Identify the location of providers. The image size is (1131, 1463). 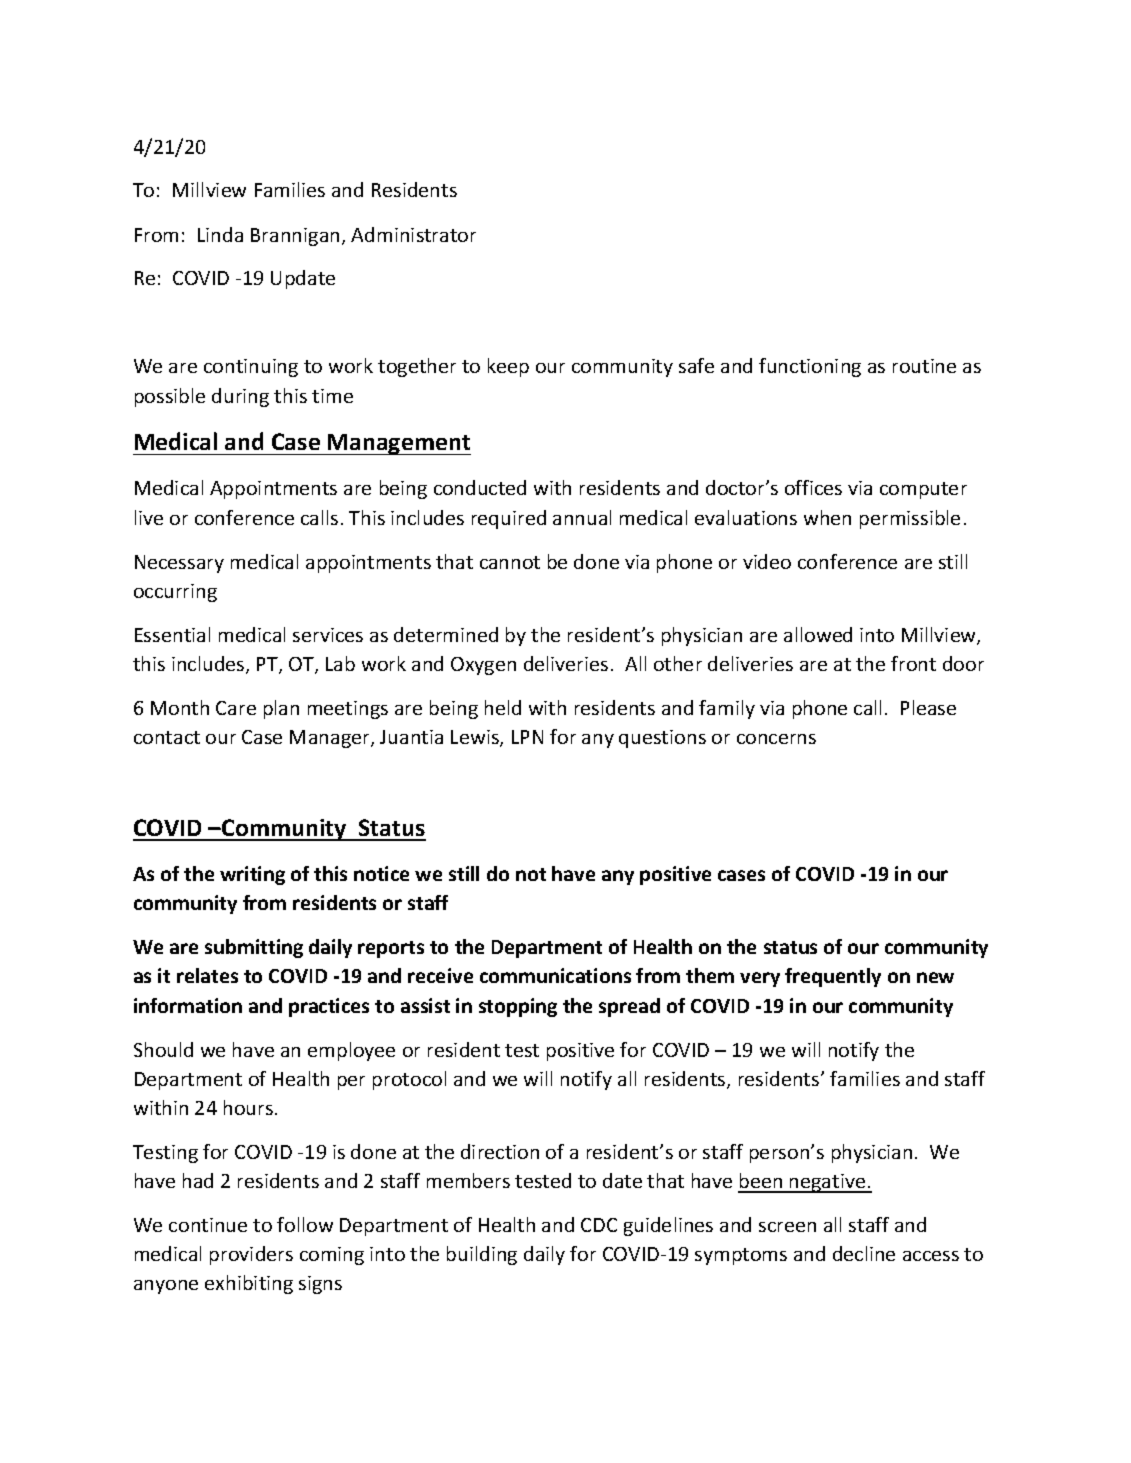
(251, 1255).
